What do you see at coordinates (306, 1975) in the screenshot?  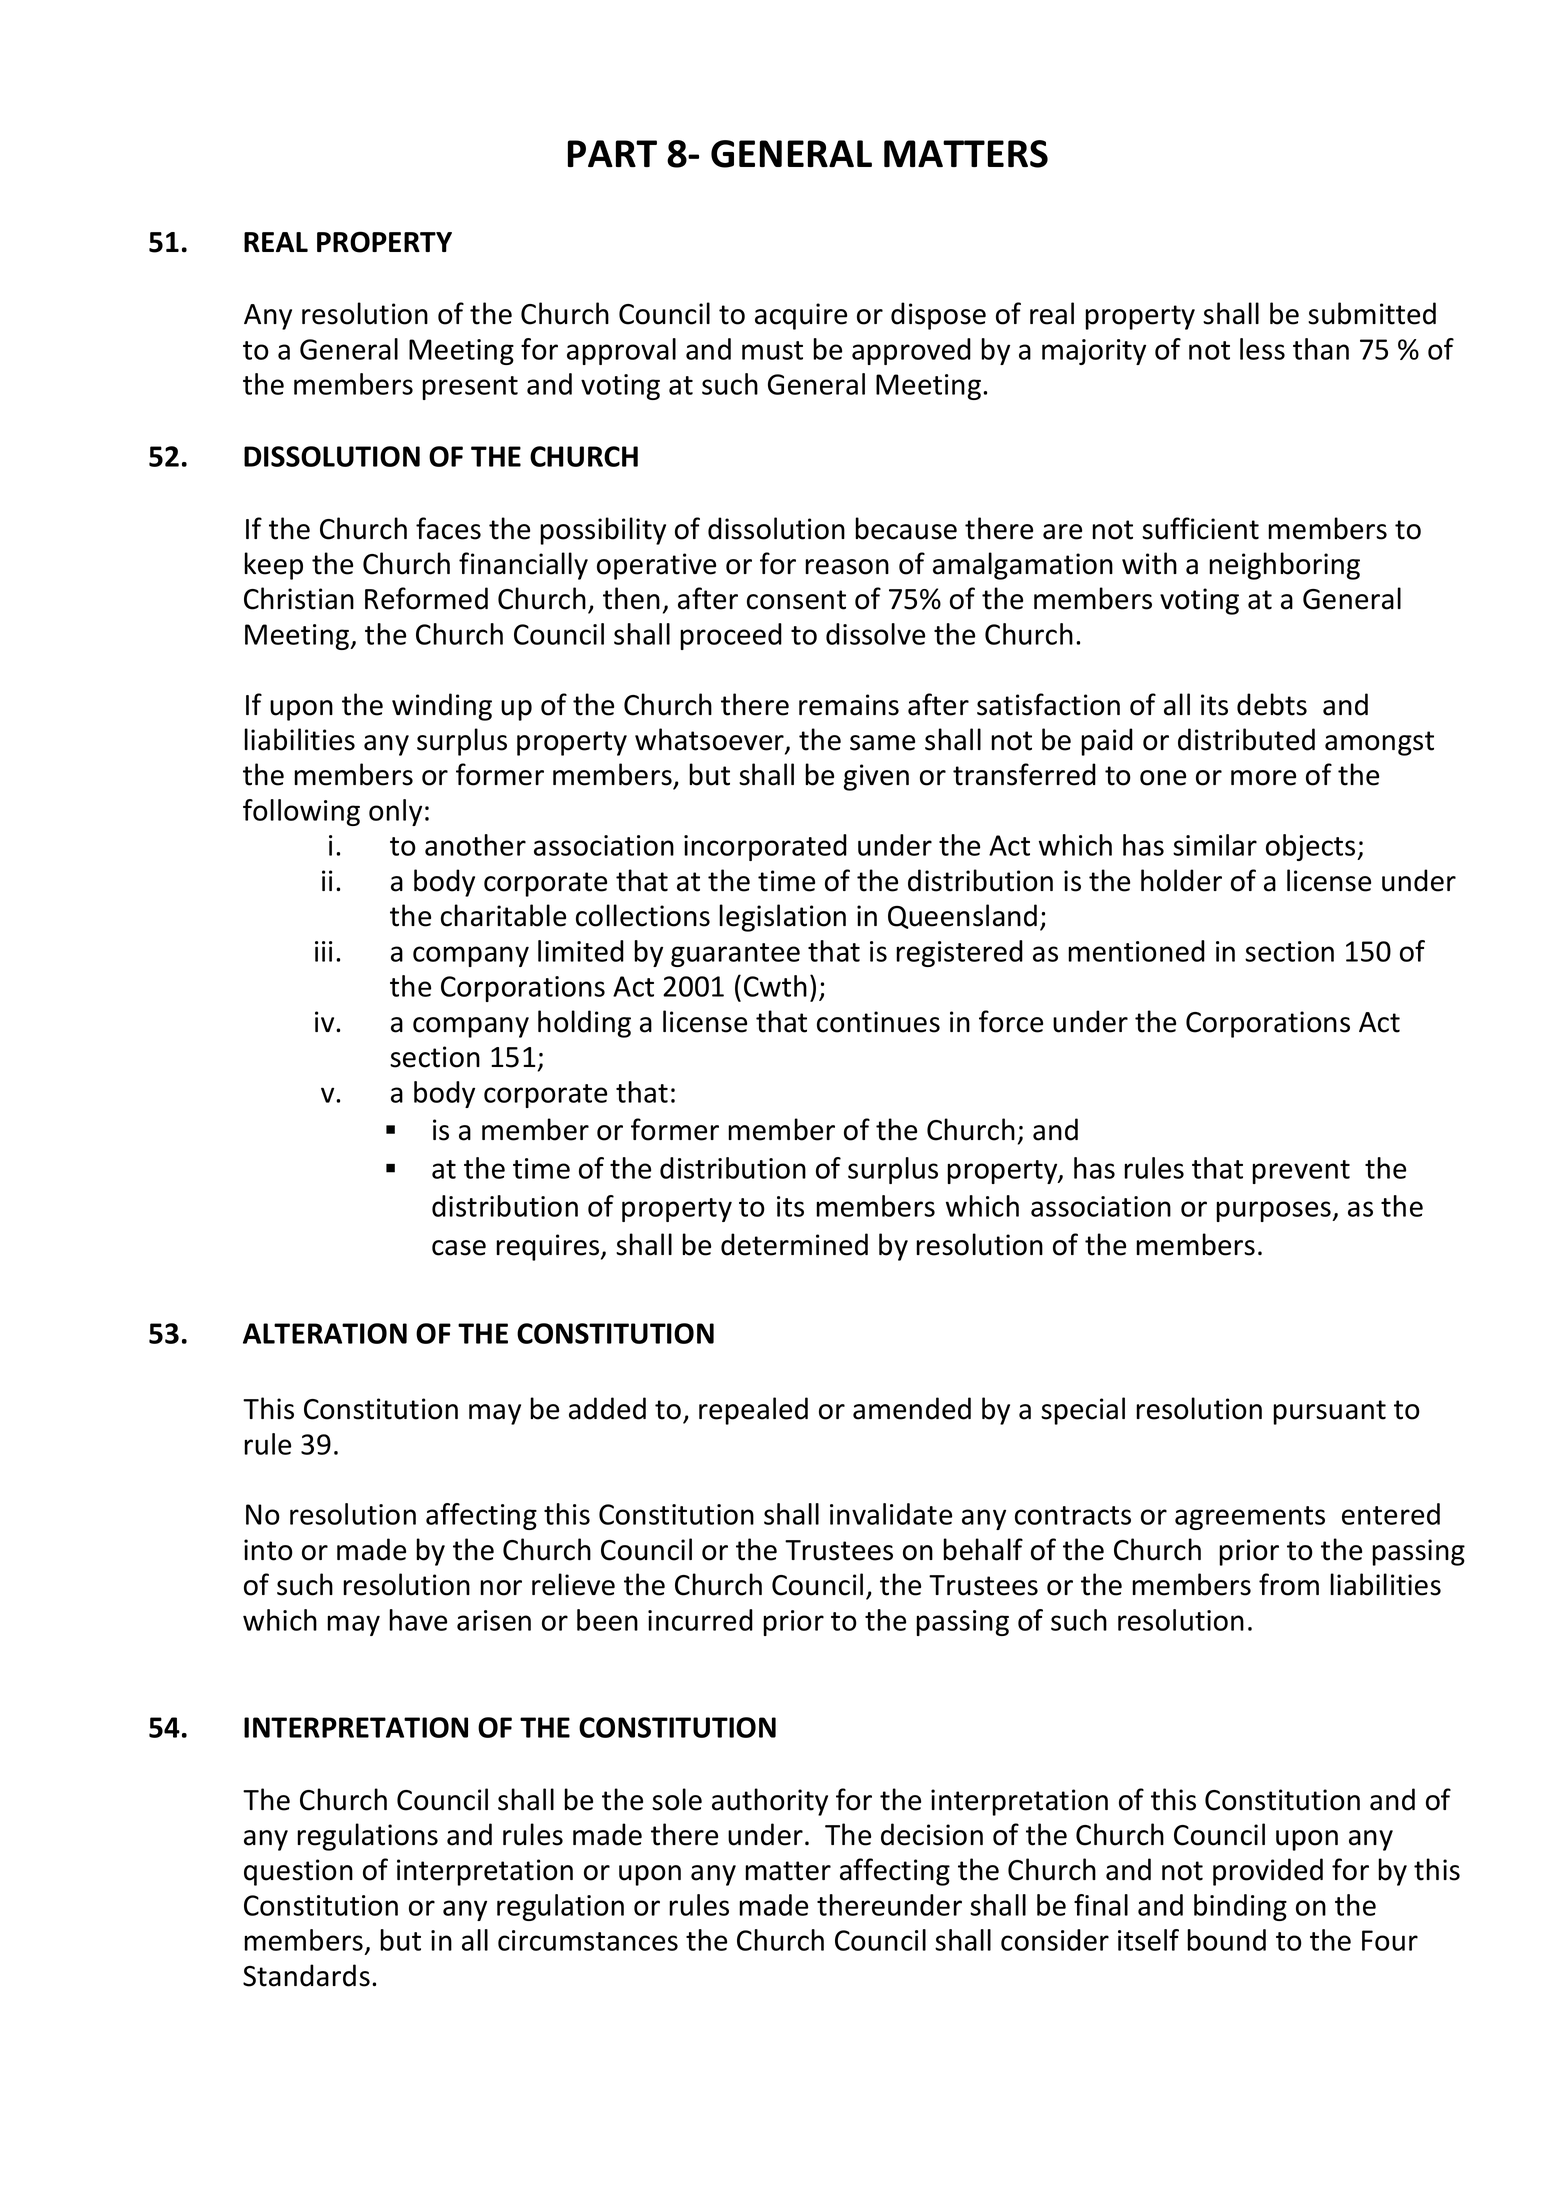 I see `Standards` at bounding box center [306, 1975].
